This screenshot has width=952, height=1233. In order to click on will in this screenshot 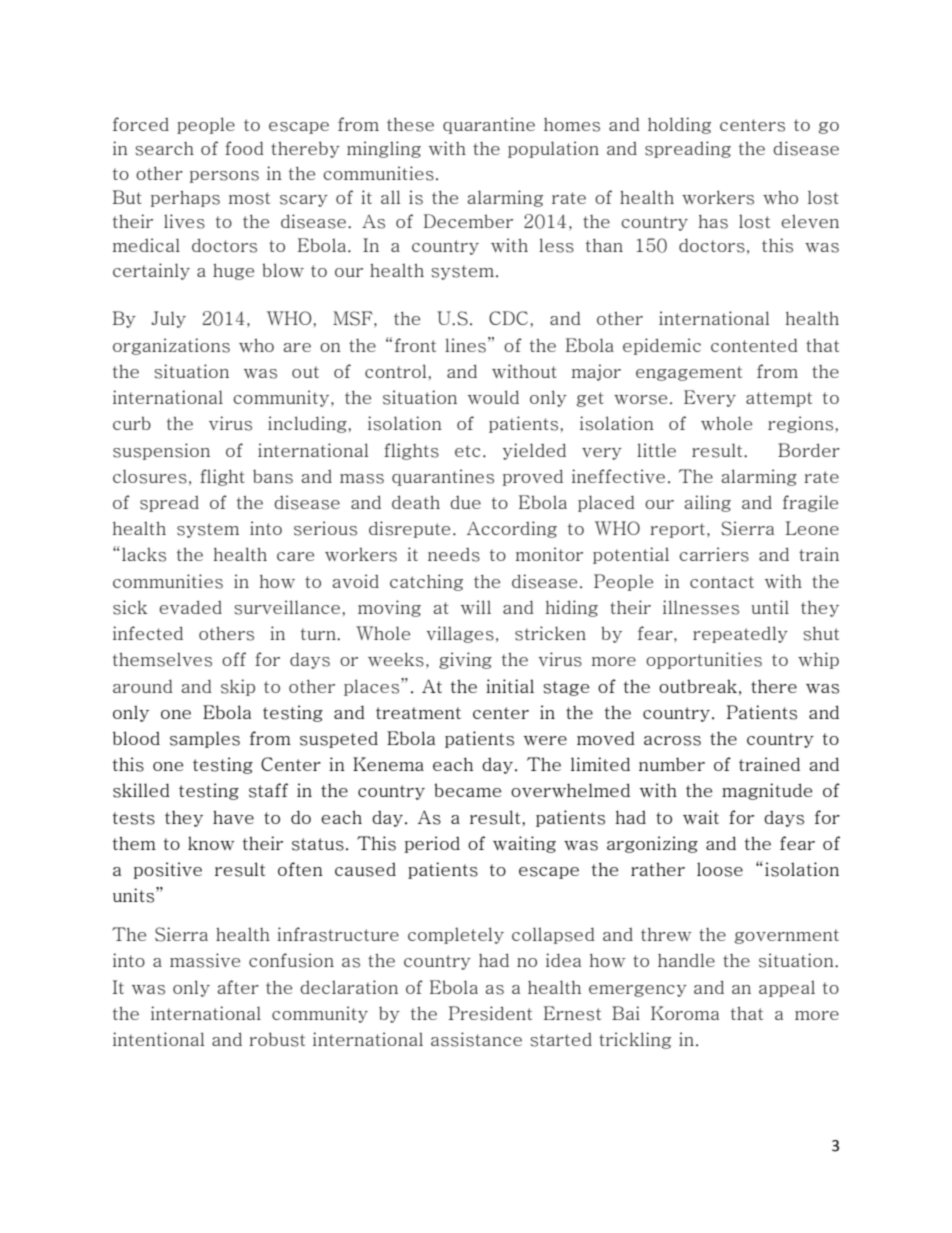, I will do `click(476, 607)`.
